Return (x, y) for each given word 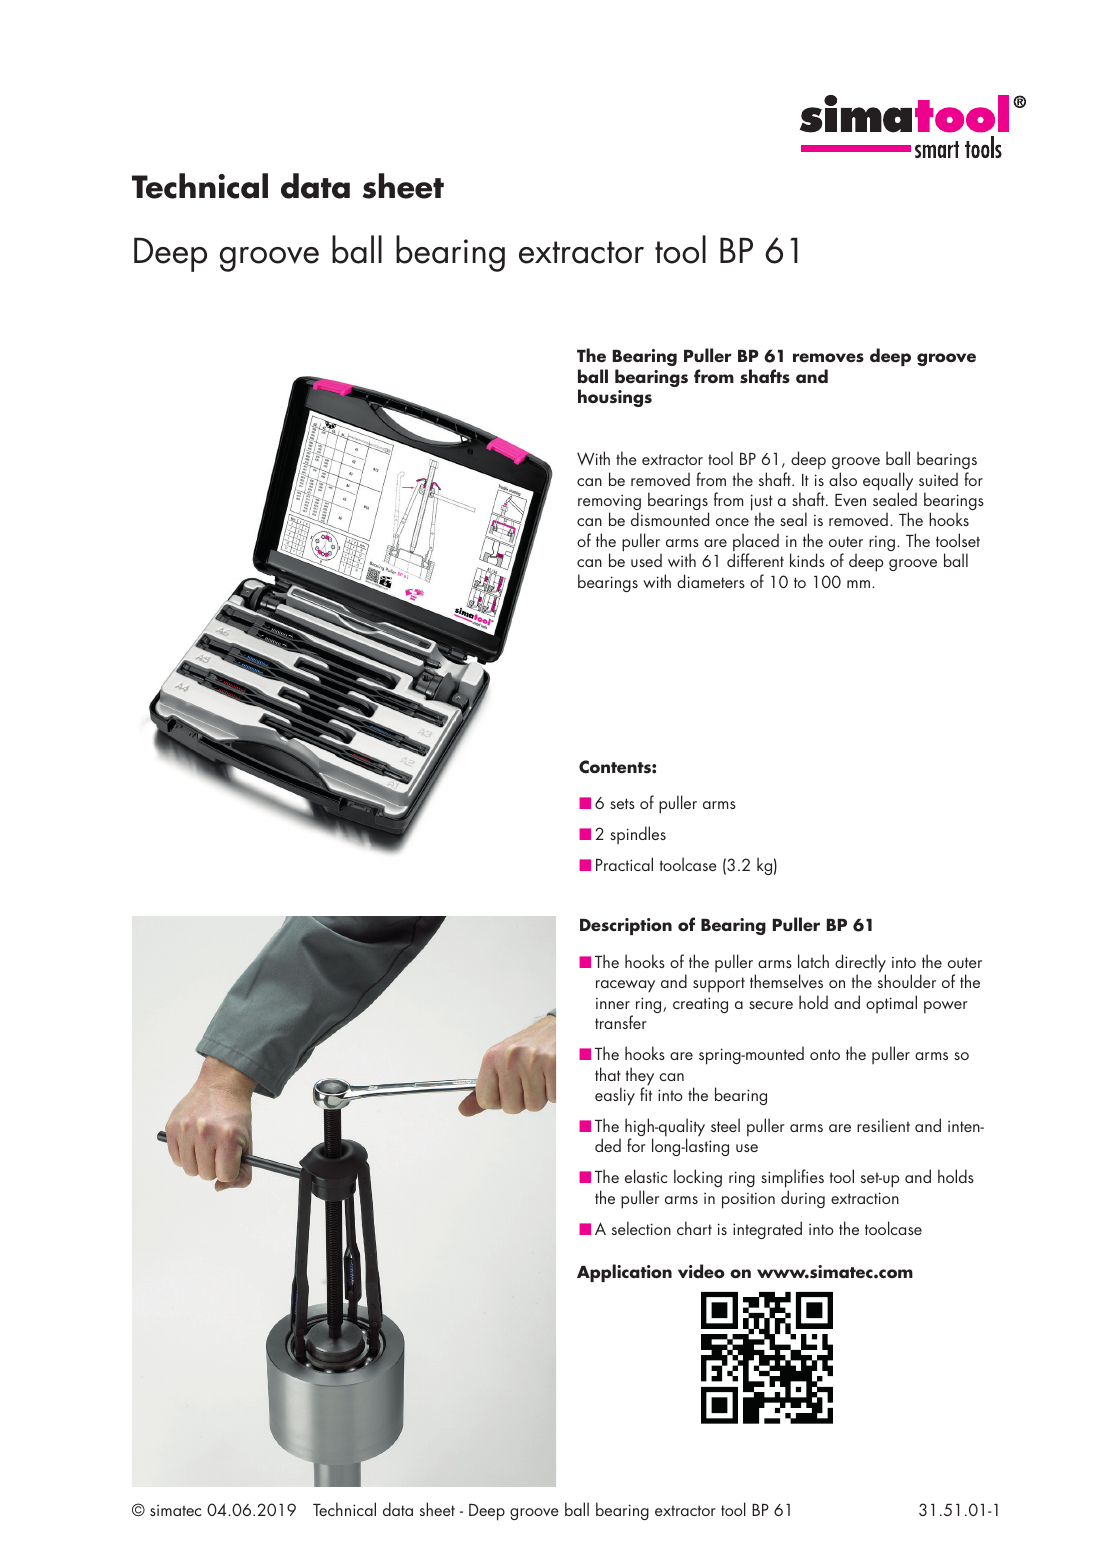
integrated (767, 1230)
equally (889, 482)
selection (641, 1228)
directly (860, 964)
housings (615, 398)
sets (622, 803)
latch (813, 961)
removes (828, 358)
